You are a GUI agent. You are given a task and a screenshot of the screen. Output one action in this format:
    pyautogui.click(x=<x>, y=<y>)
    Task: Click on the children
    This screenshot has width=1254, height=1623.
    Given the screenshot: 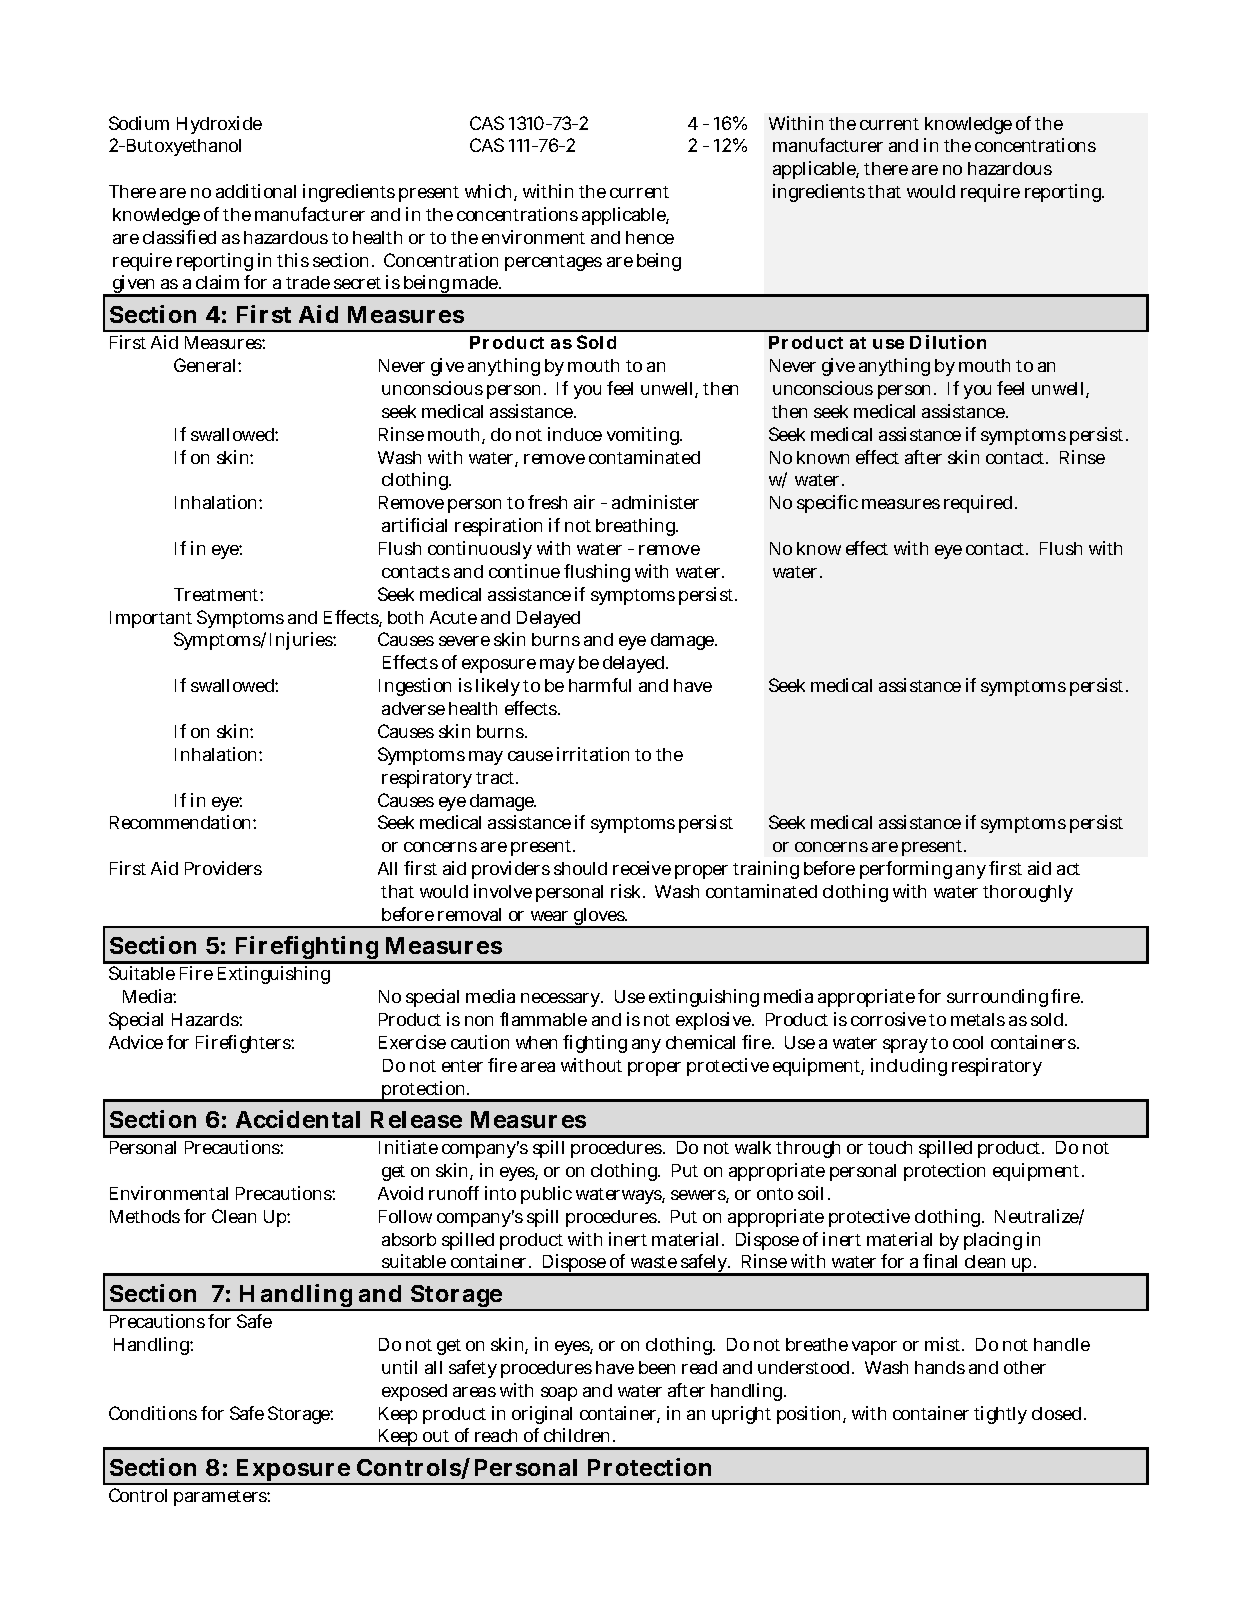 What is the action you would take?
    pyautogui.click(x=579, y=1435)
